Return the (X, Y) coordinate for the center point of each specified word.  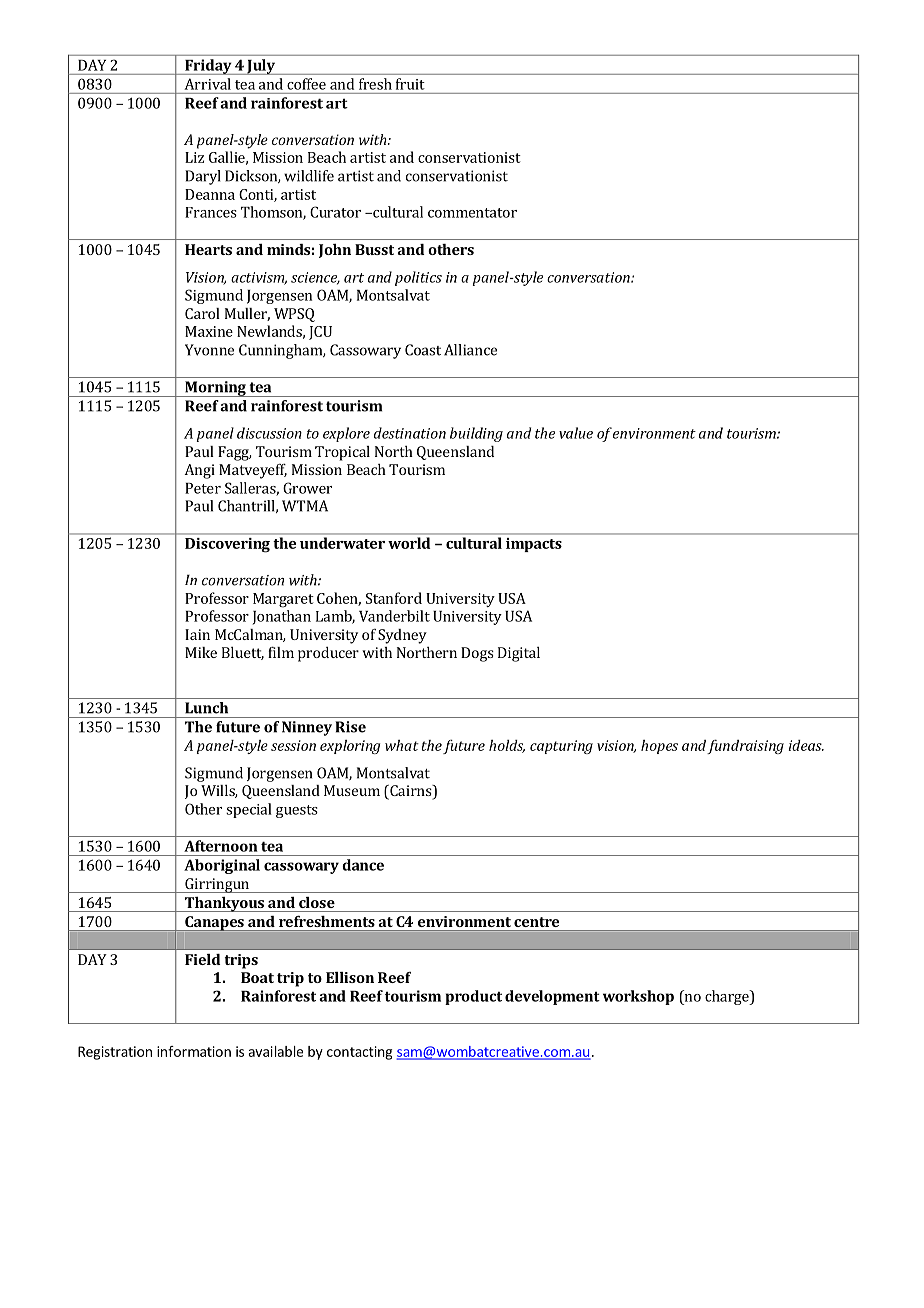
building (476, 434)
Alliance (470, 350)
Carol (202, 313)
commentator (472, 213)
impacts (534, 545)
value (576, 433)
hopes (659, 747)
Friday (208, 67)
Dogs (477, 654)
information (194, 1051)
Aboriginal (222, 866)
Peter (203, 488)
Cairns (411, 792)
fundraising (745, 746)
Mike (201, 652)
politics (418, 278)
